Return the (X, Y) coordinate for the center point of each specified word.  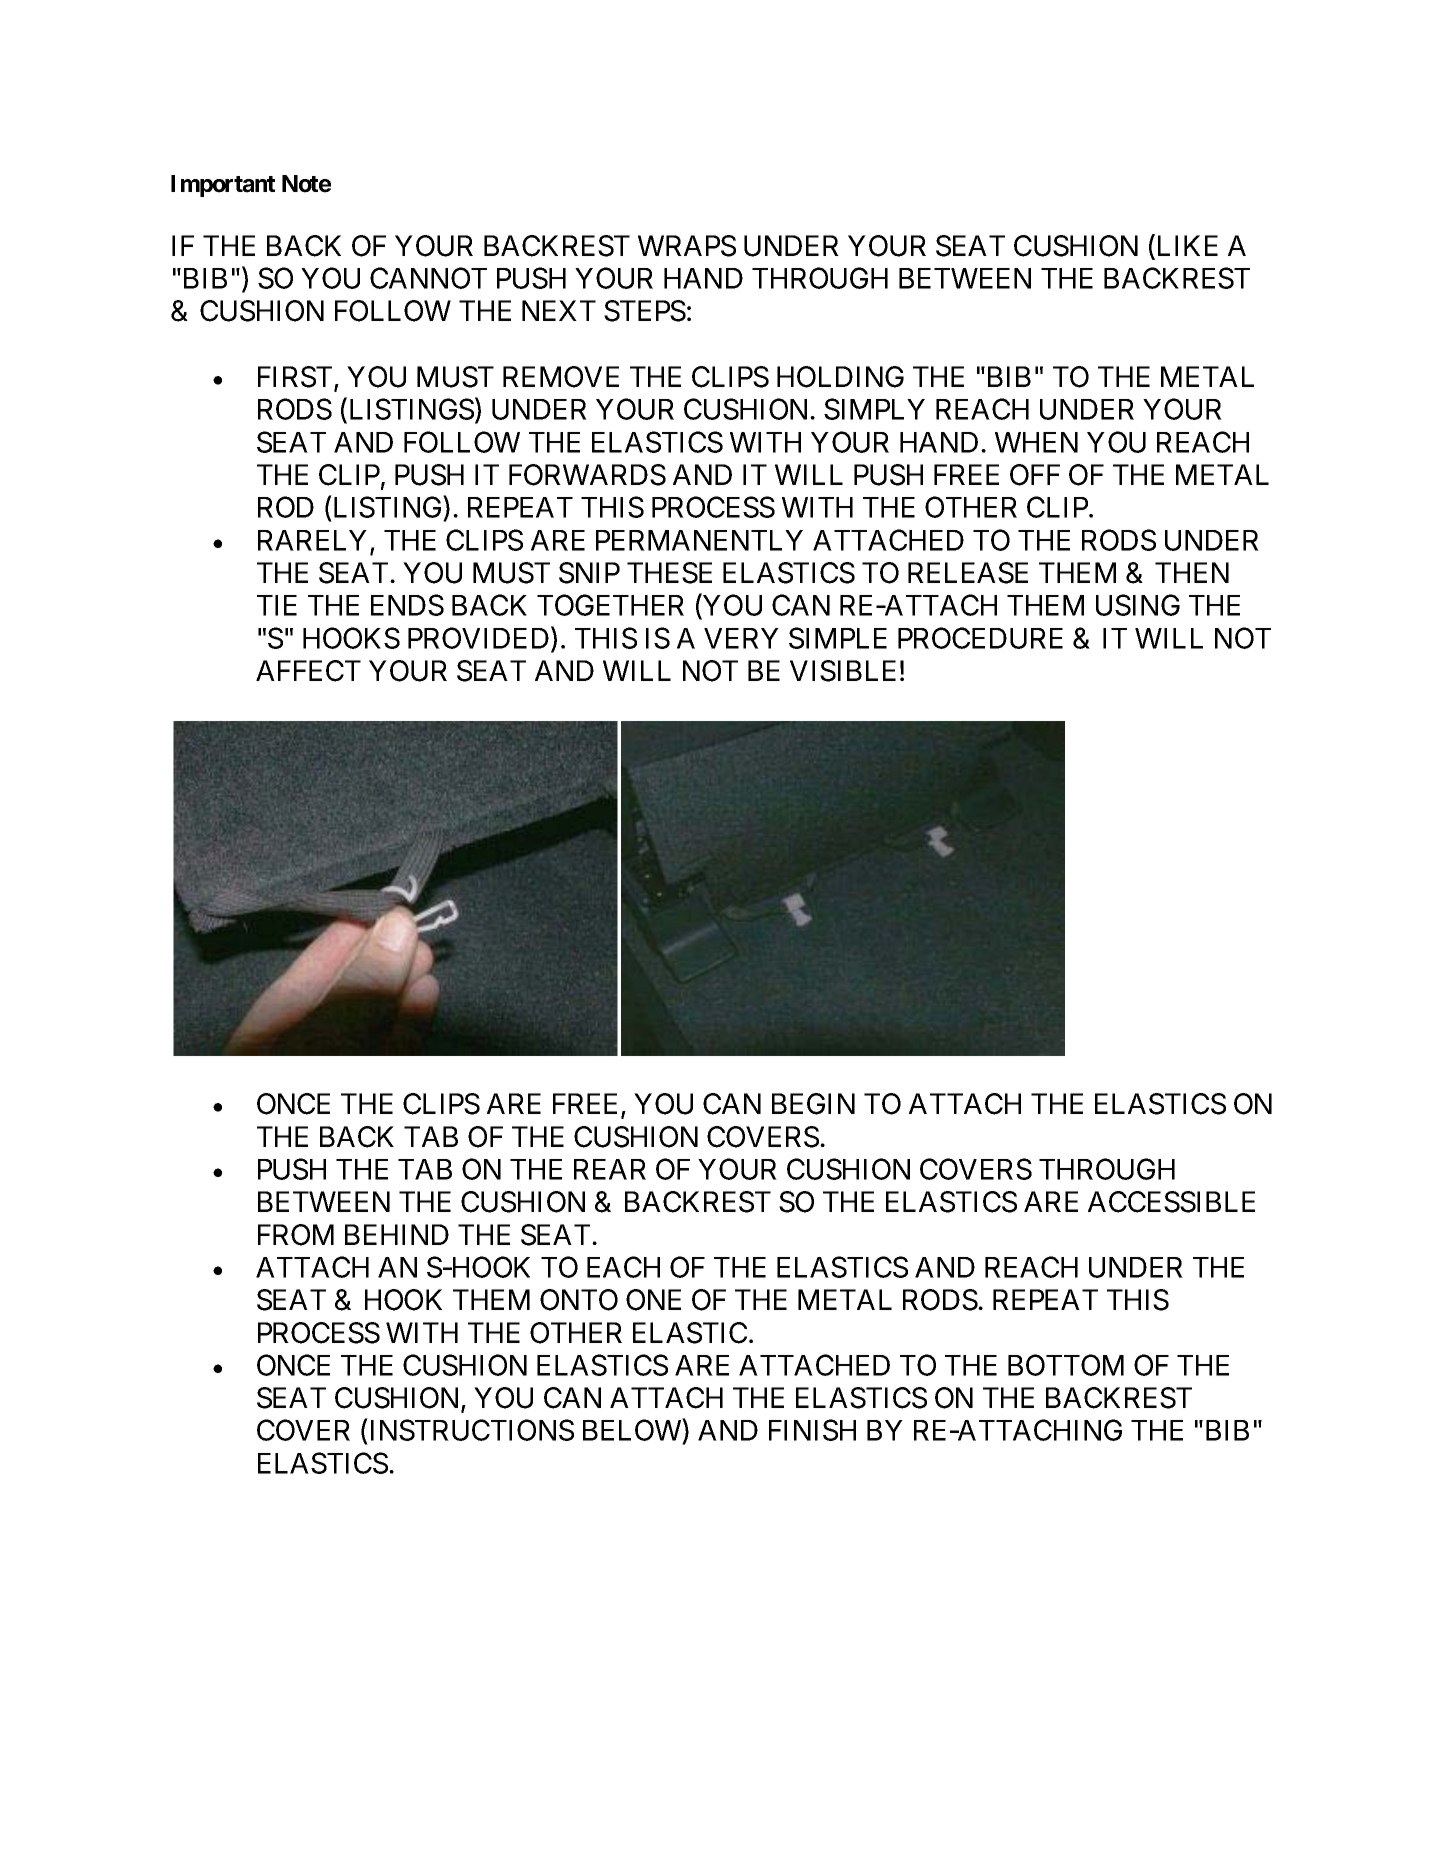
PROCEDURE (980, 638)
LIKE (1186, 247)
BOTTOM (1066, 1365)
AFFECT (308, 671)
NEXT (559, 310)
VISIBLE (843, 671)
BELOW (633, 1431)
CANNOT (428, 278)
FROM (296, 1235)
